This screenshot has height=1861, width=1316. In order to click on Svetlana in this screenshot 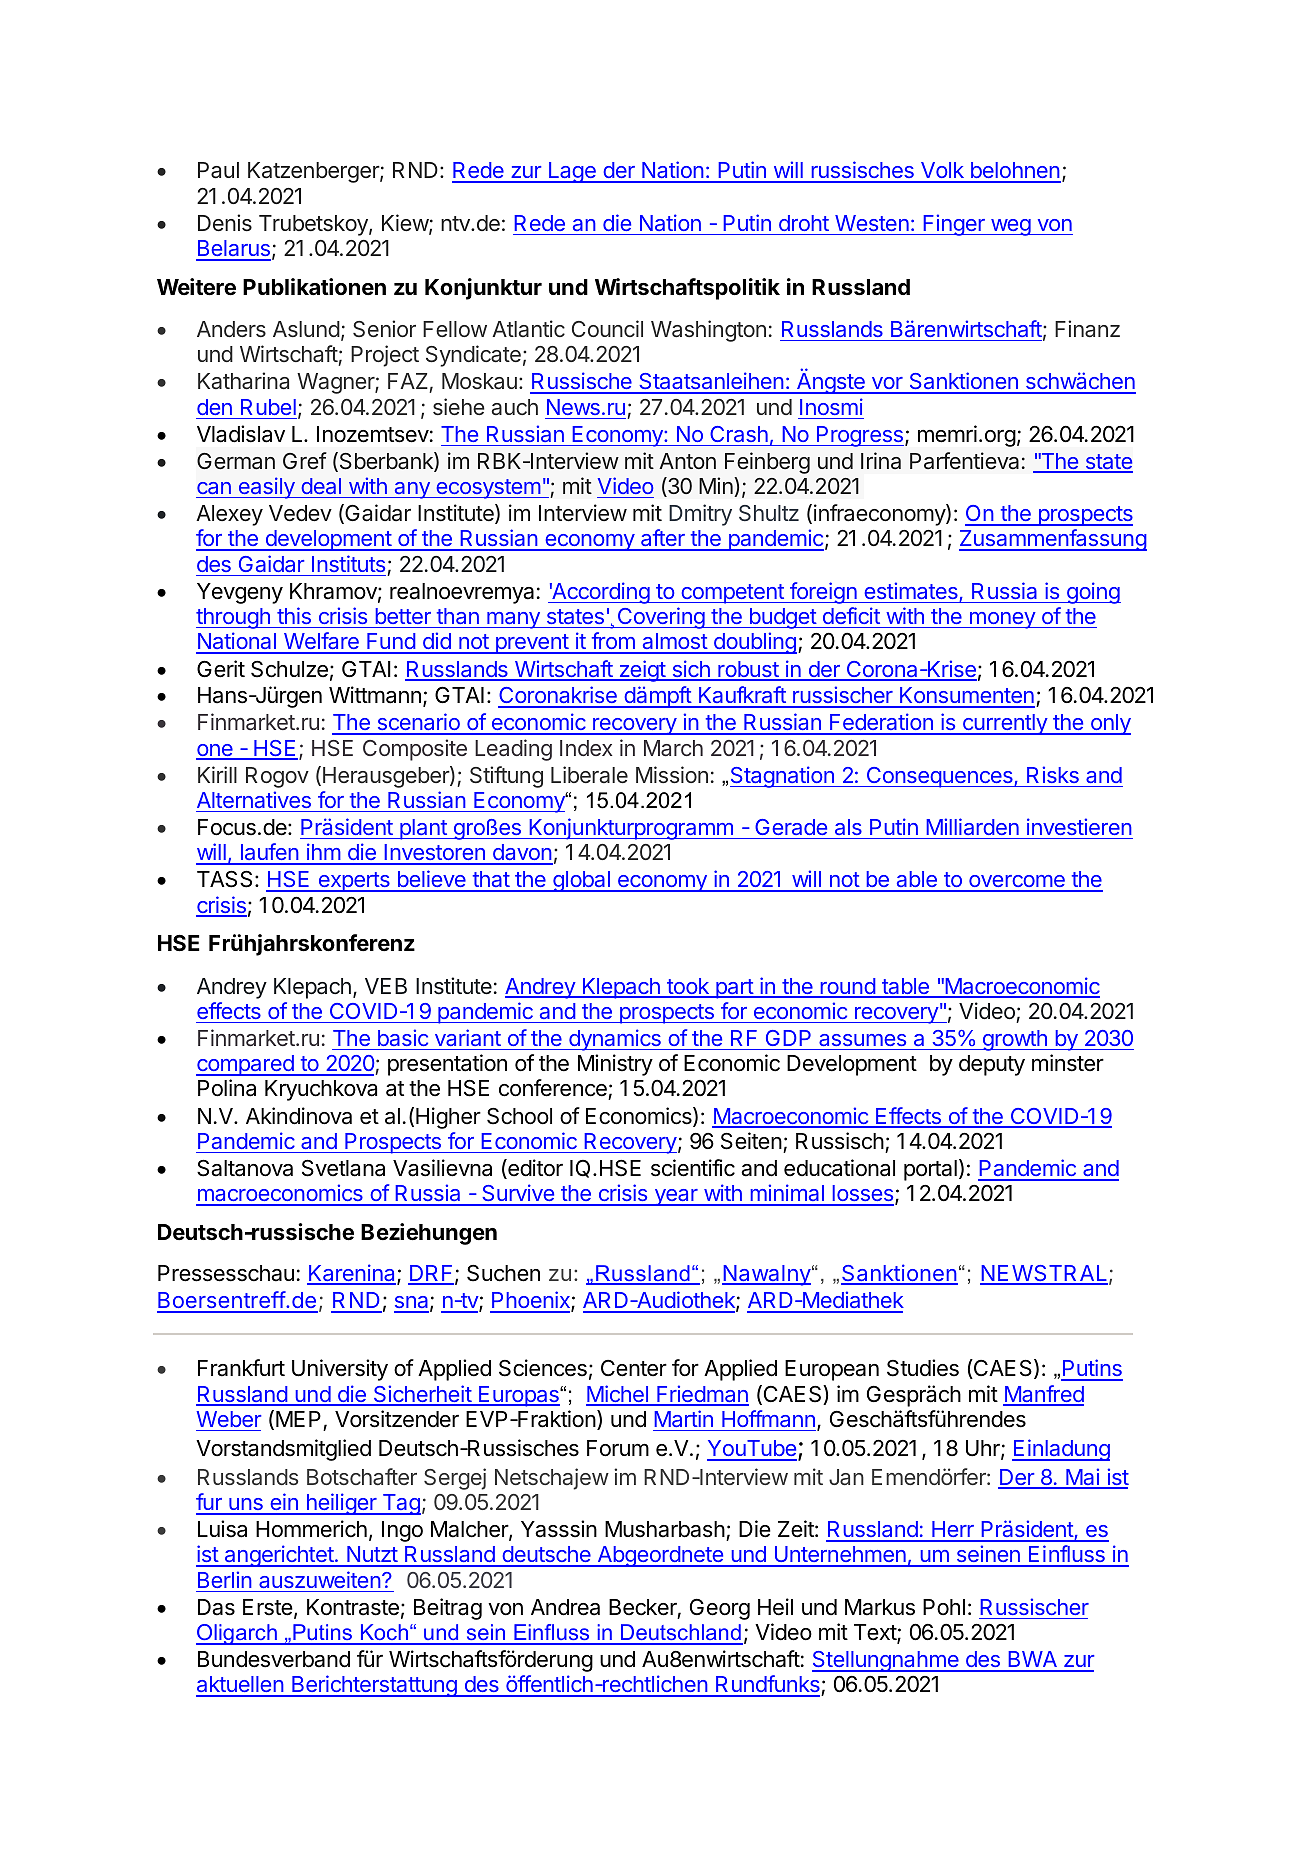, I will do `click(343, 1168)`.
